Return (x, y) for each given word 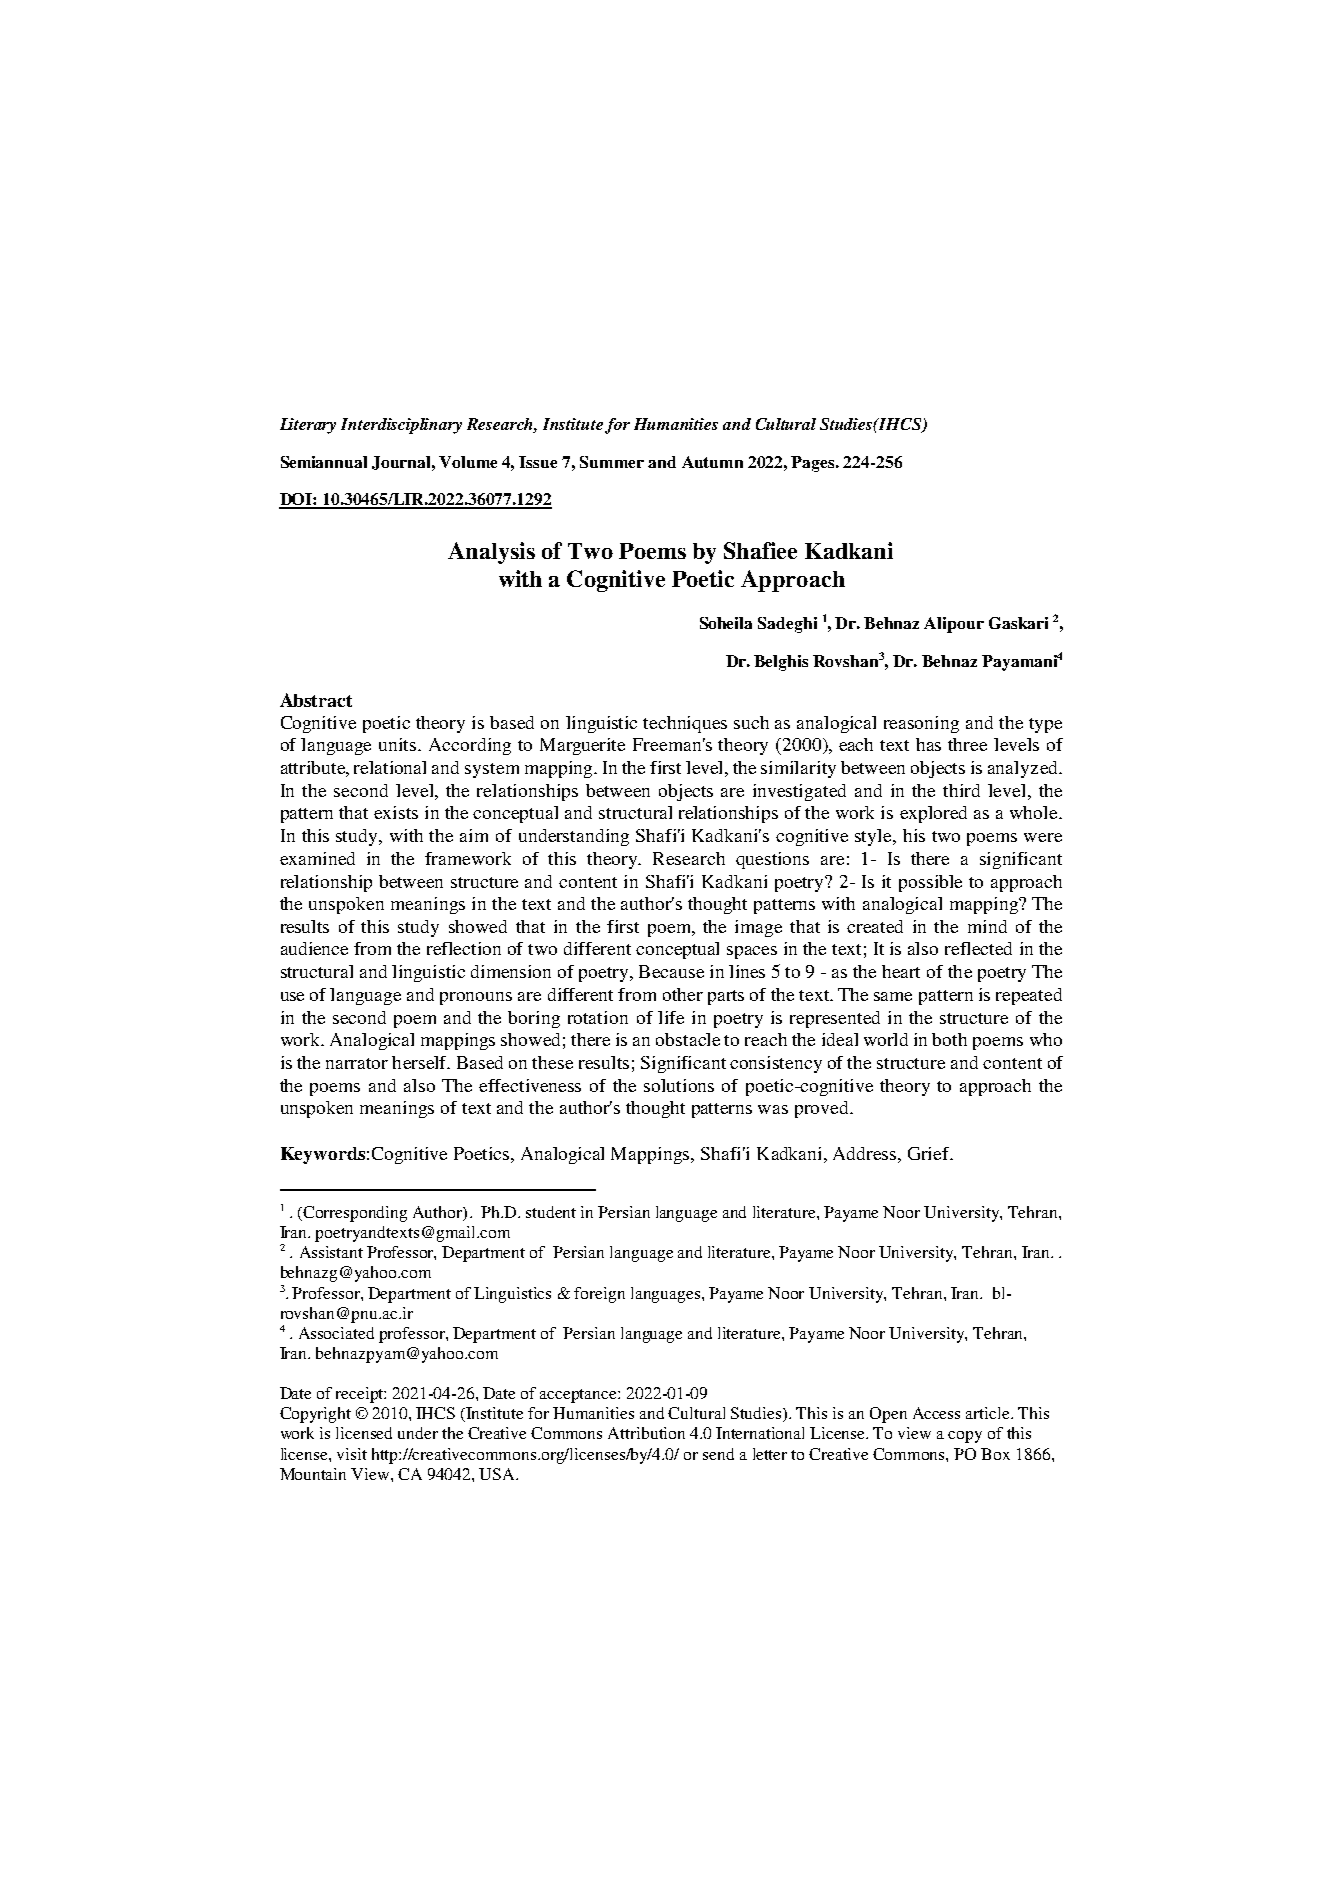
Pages (814, 464)
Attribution (646, 1433)
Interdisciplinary (401, 426)
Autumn (712, 462)
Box (995, 1454)
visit (352, 1454)
